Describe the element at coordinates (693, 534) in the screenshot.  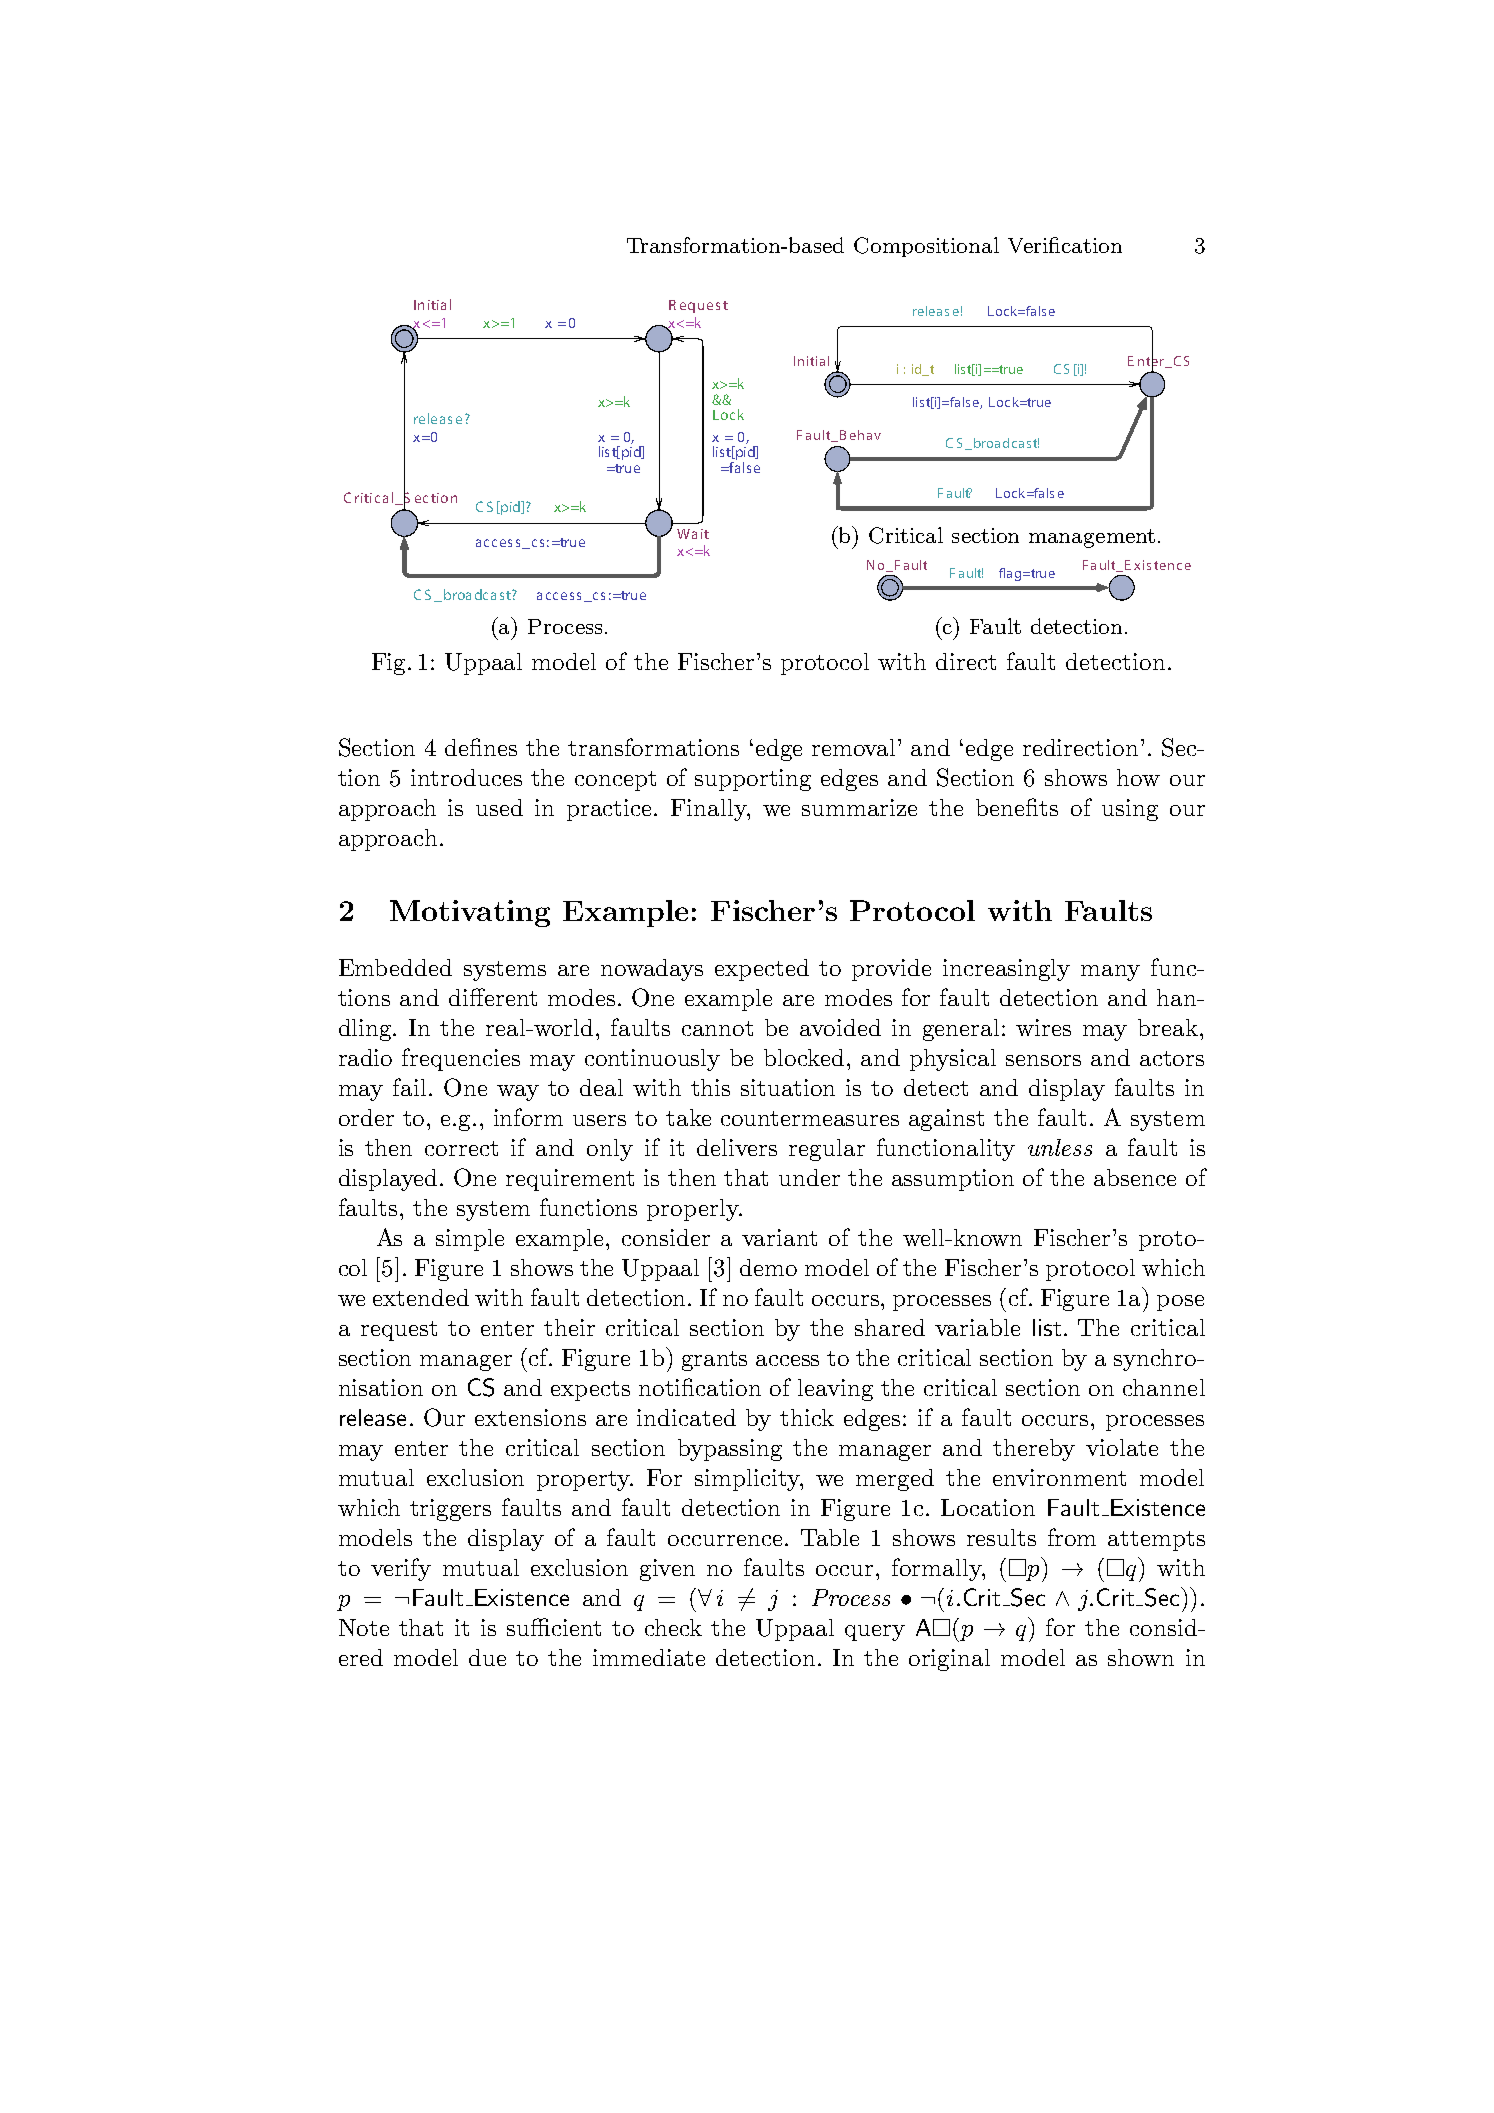
I see `Wait` at that location.
